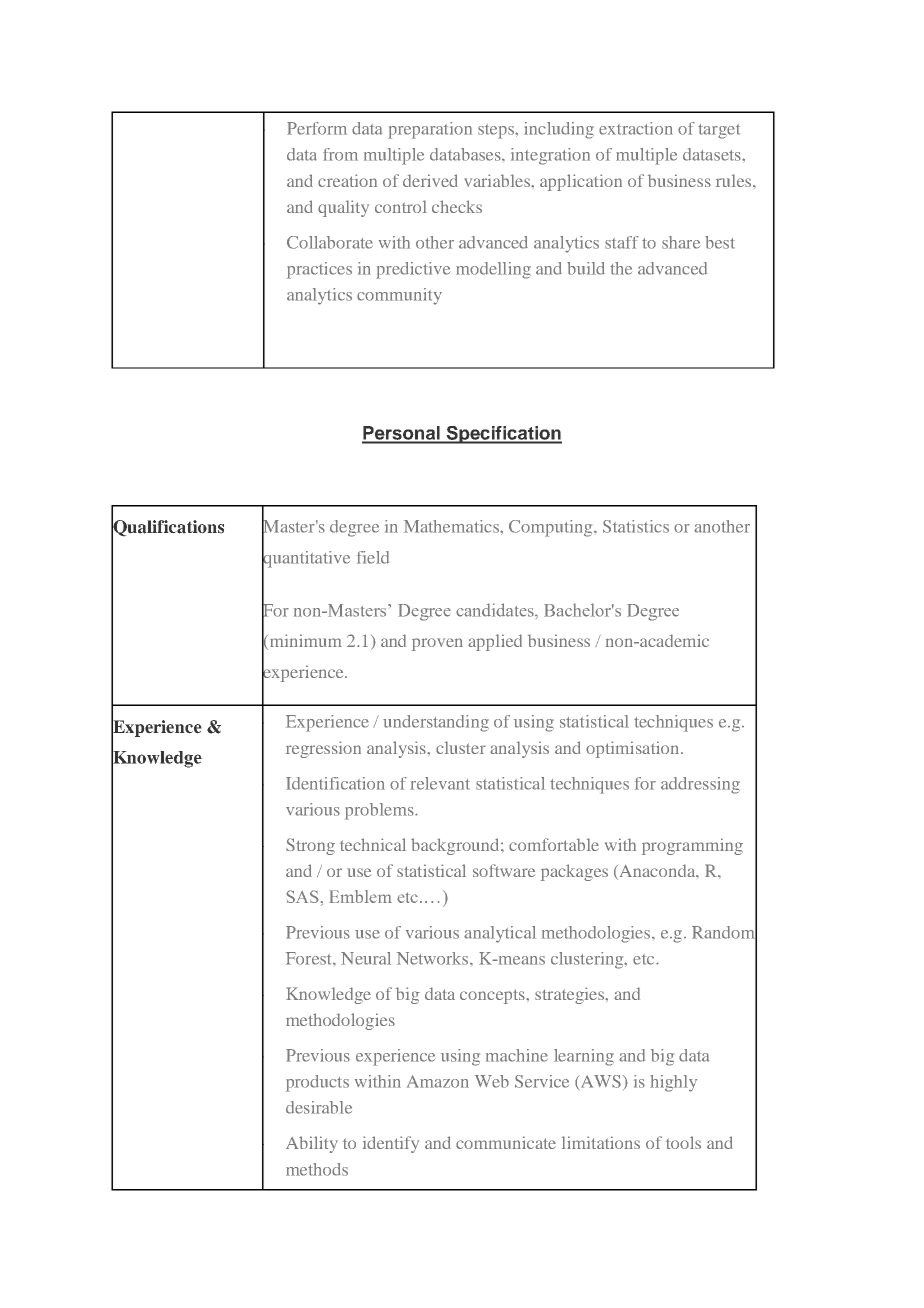 The height and width of the screenshot is (1308, 924). What do you see at coordinates (683, 1142) in the screenshot?
I see `tools` at bounding box center [683, 1142].
